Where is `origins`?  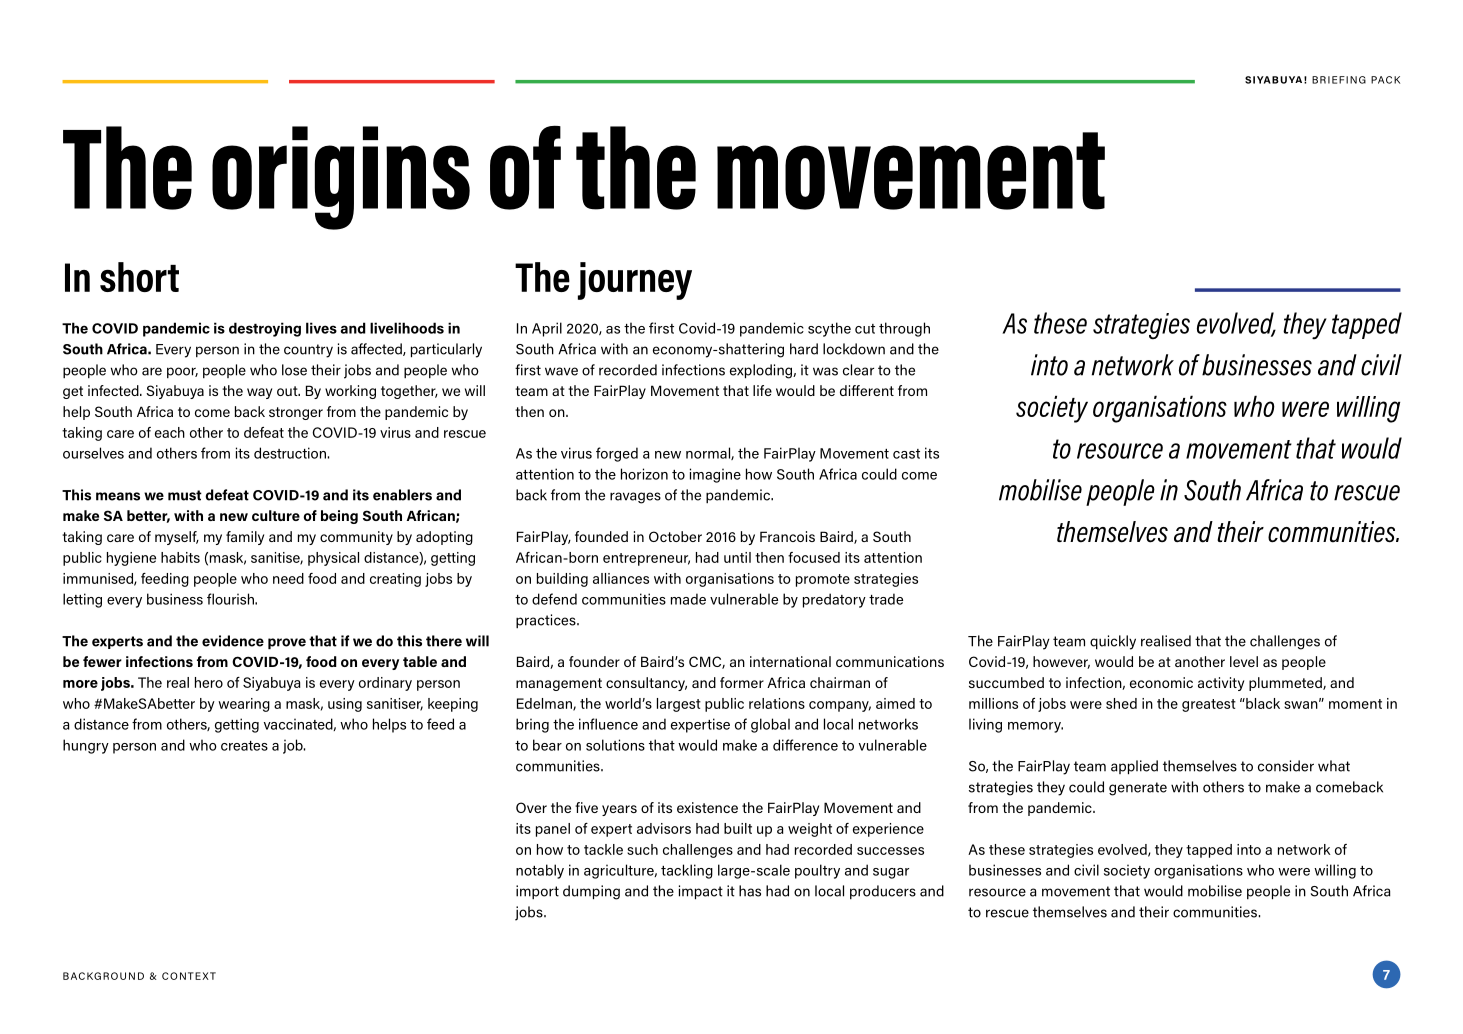 origins is located at coordinates (341, 178).
